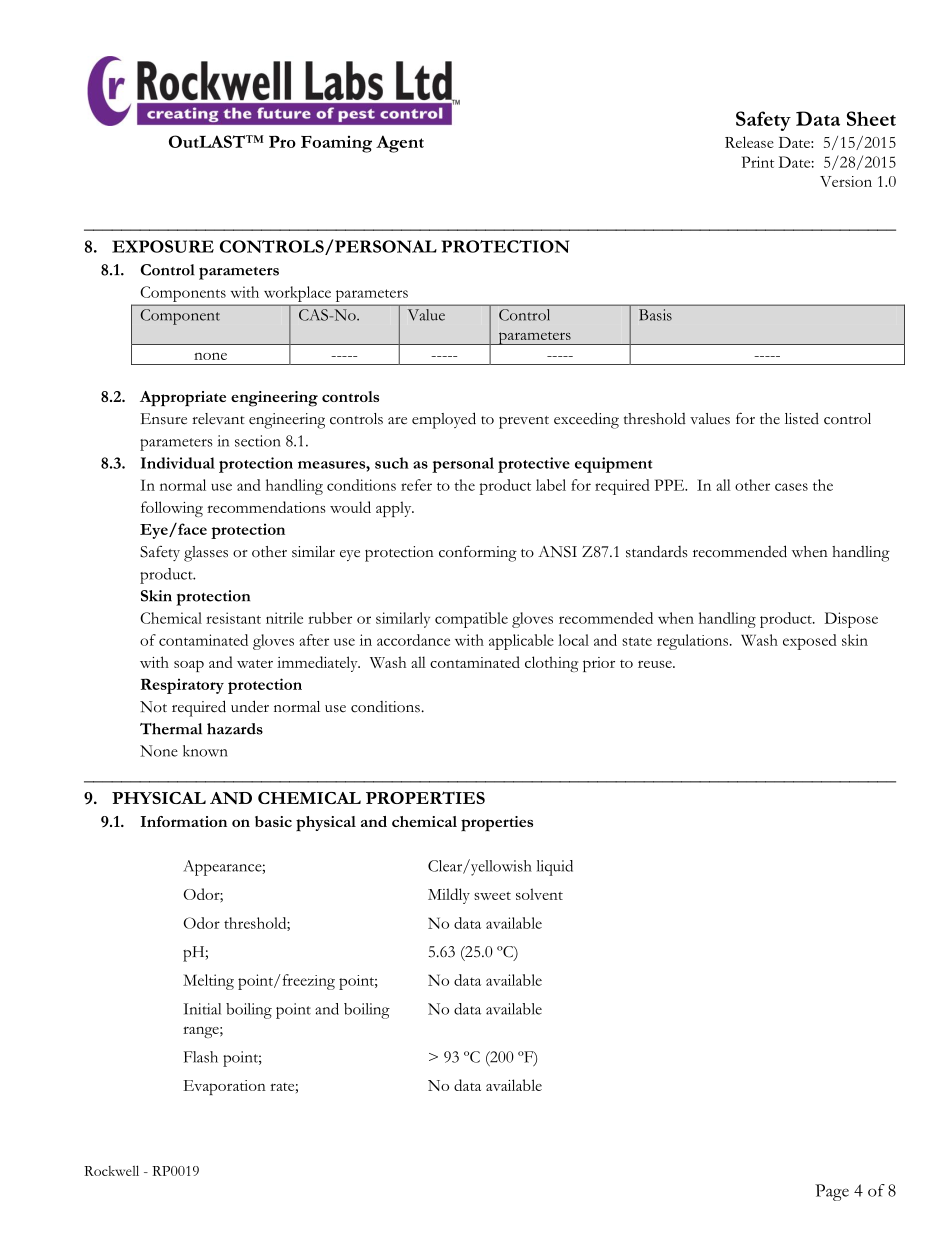 This screenshot has height=1233, width=952. Describe the element at coordinates (810, 642) in the screenshot. I see `exposed` at that location.
